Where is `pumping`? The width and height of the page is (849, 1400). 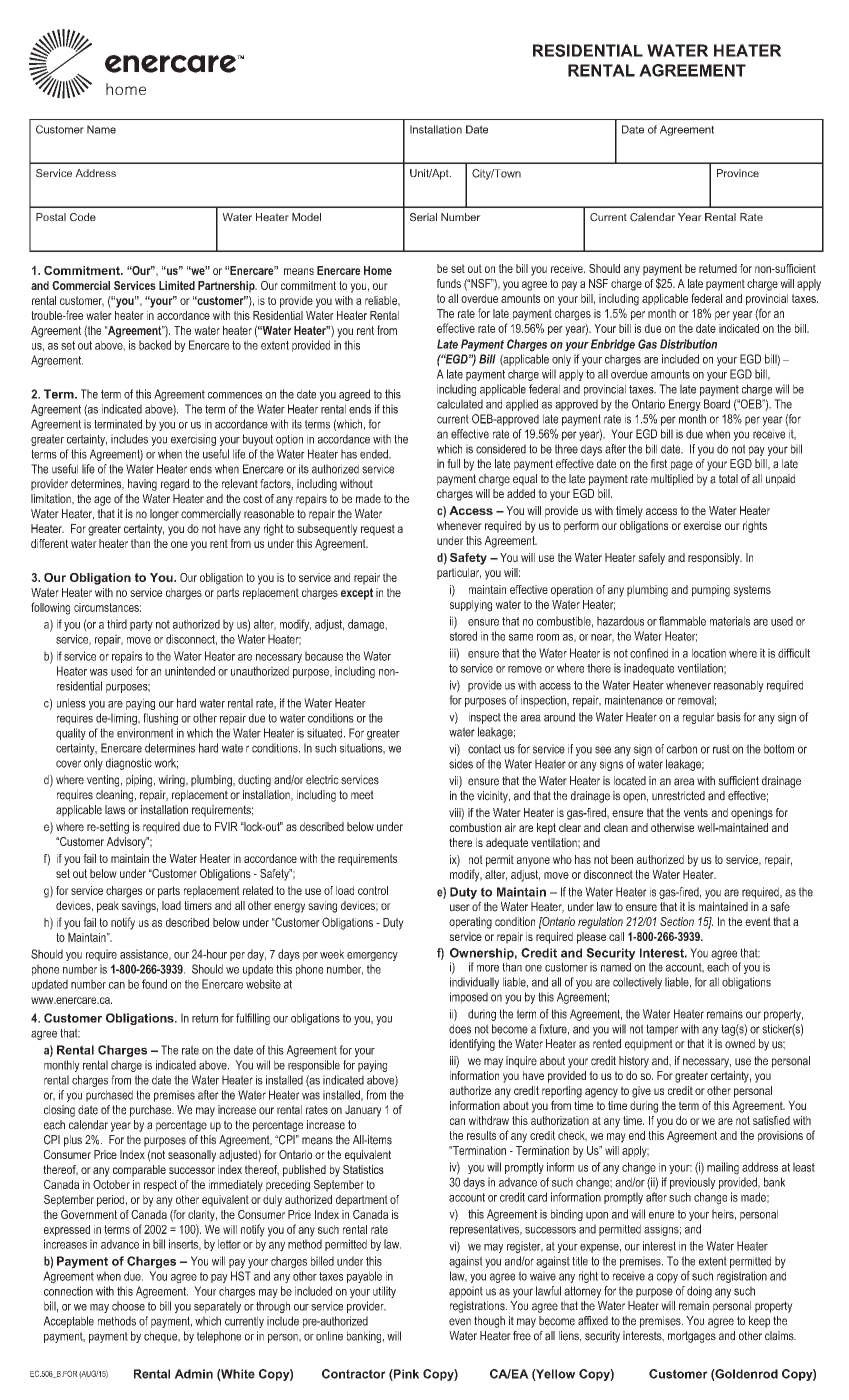 pumping is located at coordinates (711, 591).
